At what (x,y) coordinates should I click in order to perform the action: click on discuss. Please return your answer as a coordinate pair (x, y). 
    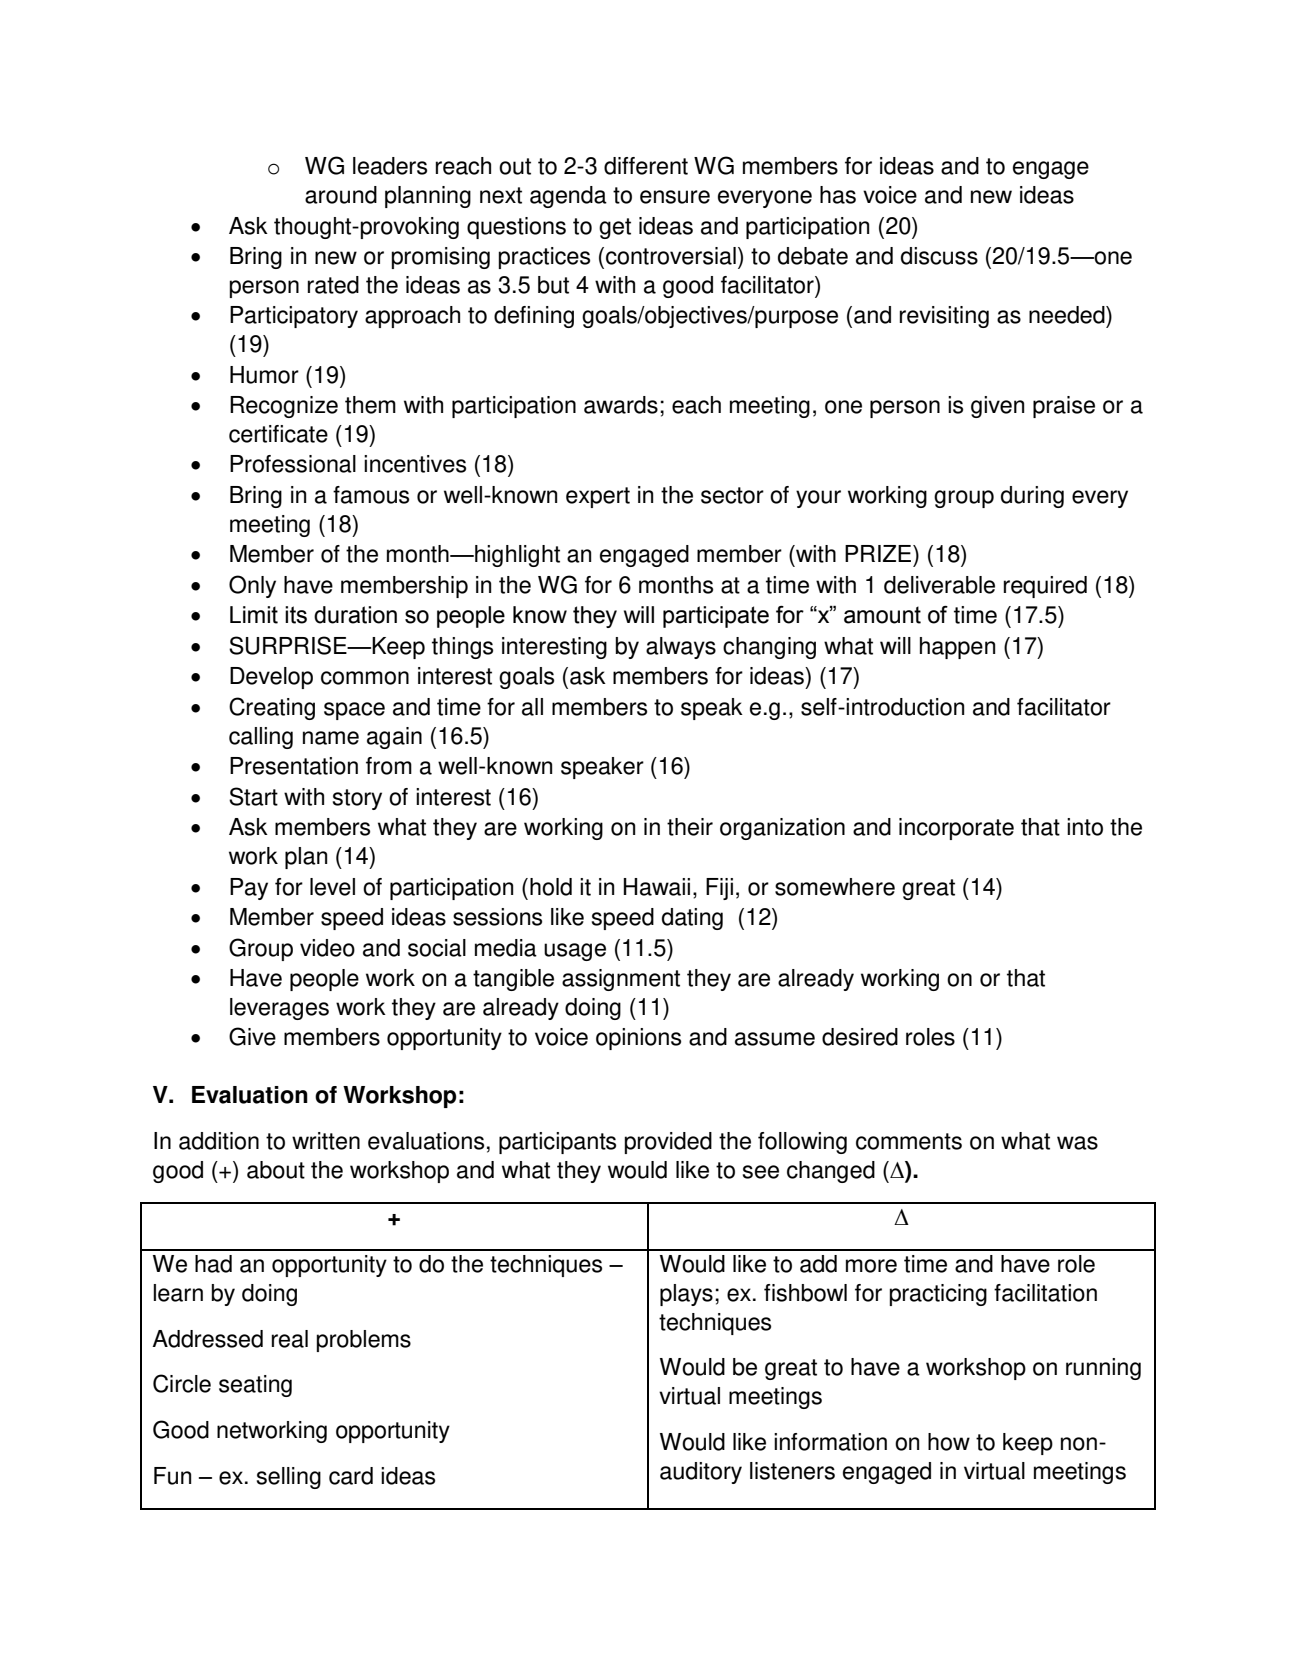
    Looking at the image, I should click on (939, 256).
